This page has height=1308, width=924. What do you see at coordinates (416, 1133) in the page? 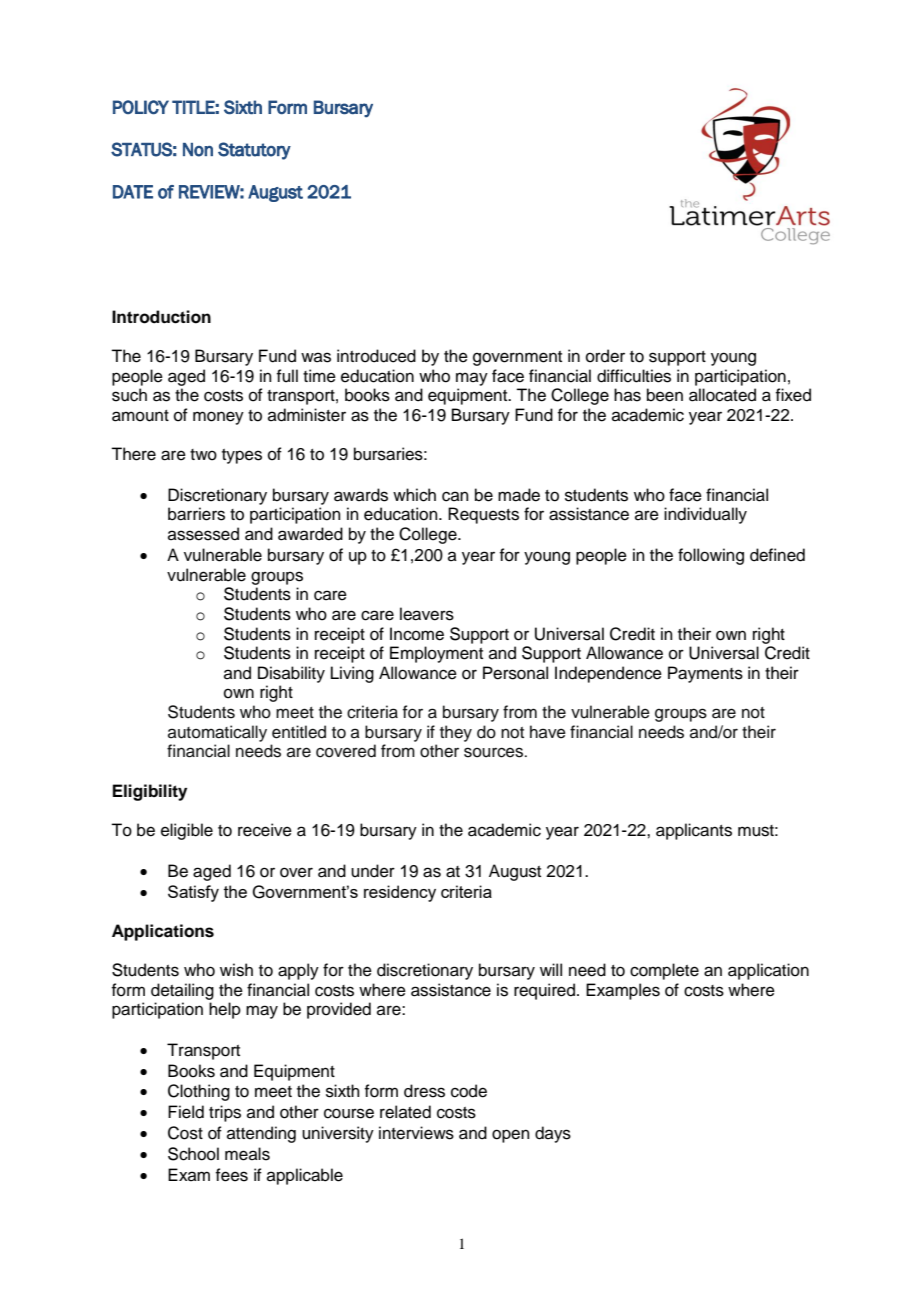
I see `interviews` at bounding box center [416, 1133].
